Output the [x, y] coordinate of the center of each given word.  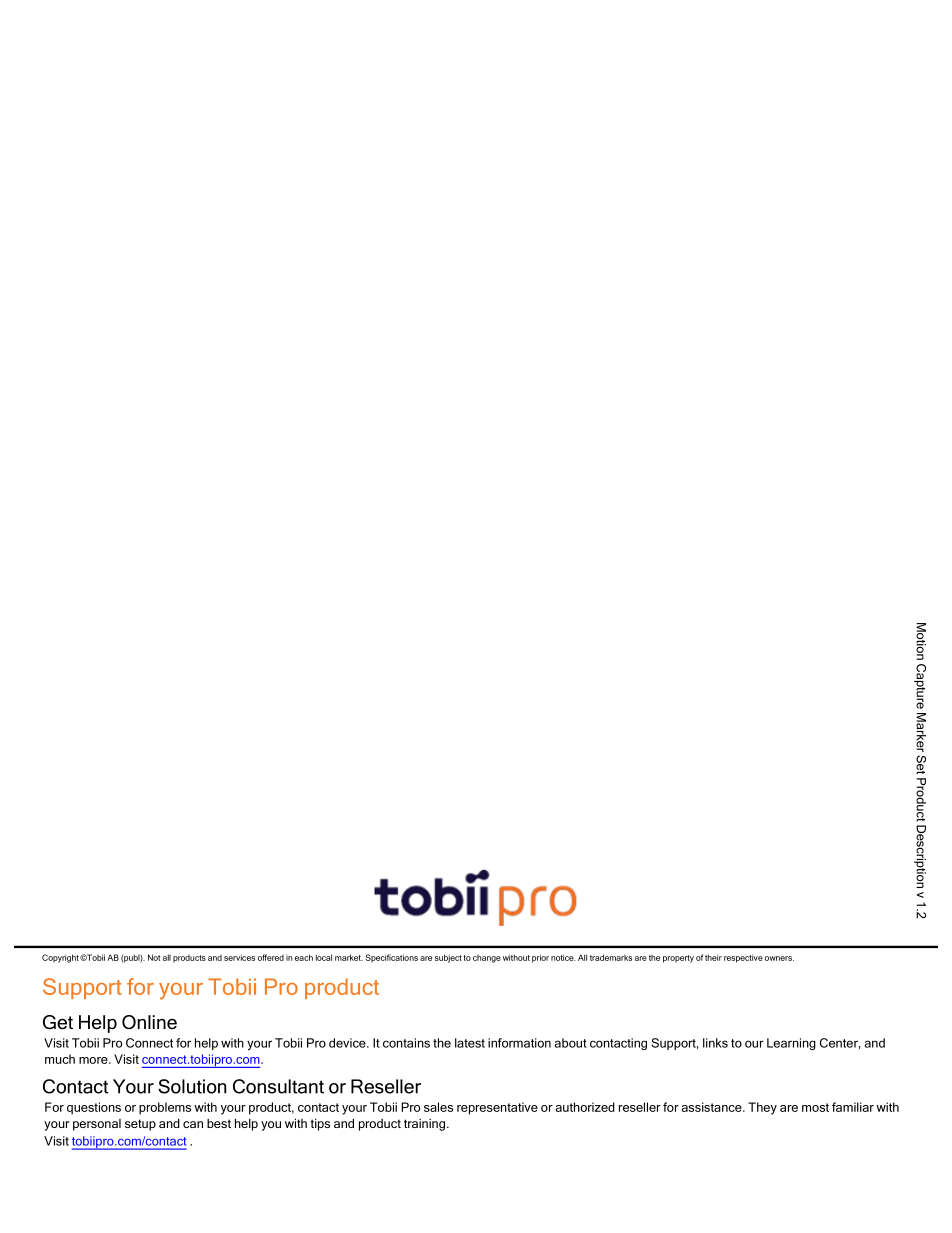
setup [140, 1125]
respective [743, 958]
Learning [791, 1044]
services [239, 957]
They [762, 1108]
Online [149, 1022]
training [424, 1125]
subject [448, 958]
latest [470, 1043]
